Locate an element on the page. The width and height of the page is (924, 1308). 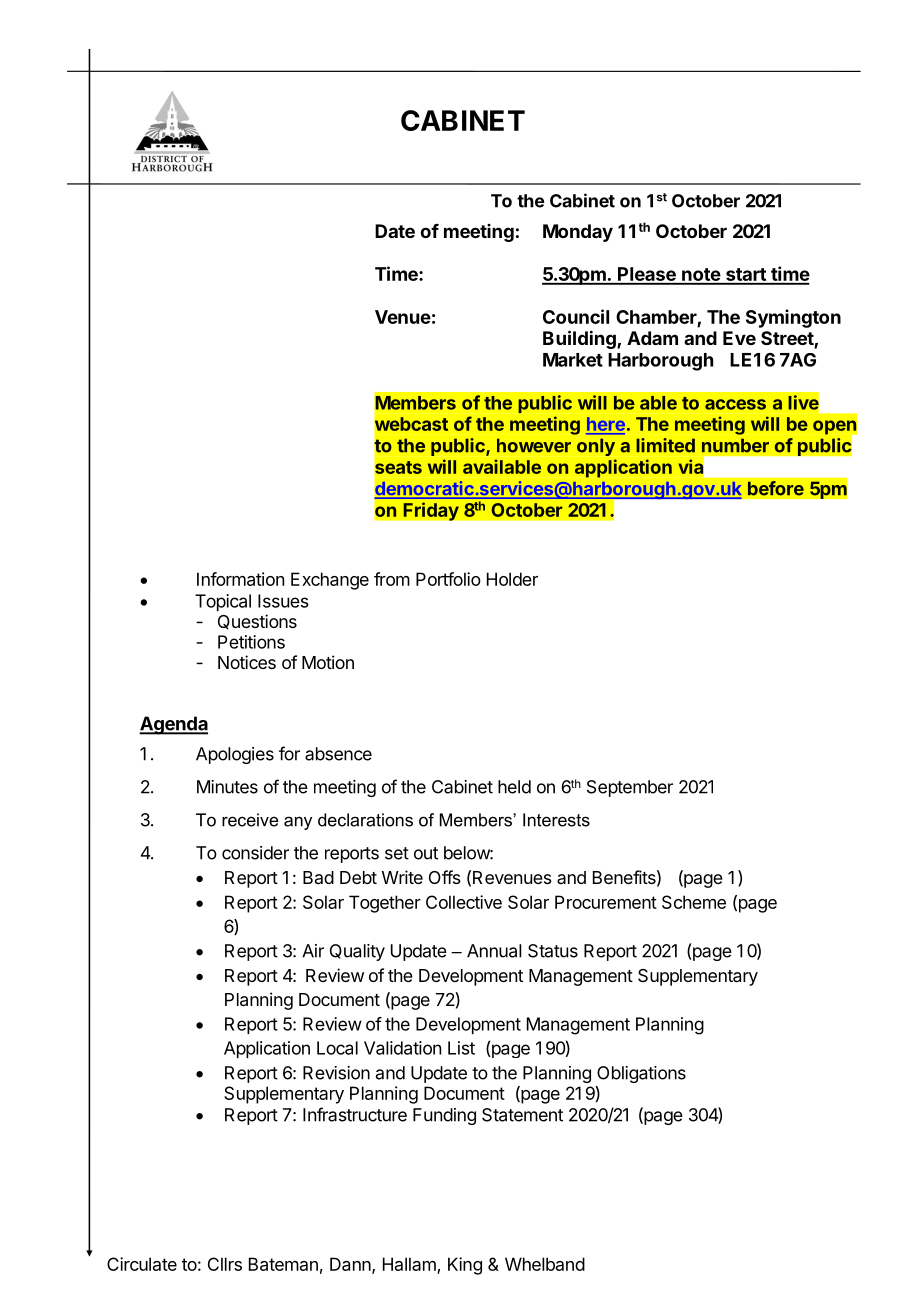
Annual is located at coordinates (494, 951).
